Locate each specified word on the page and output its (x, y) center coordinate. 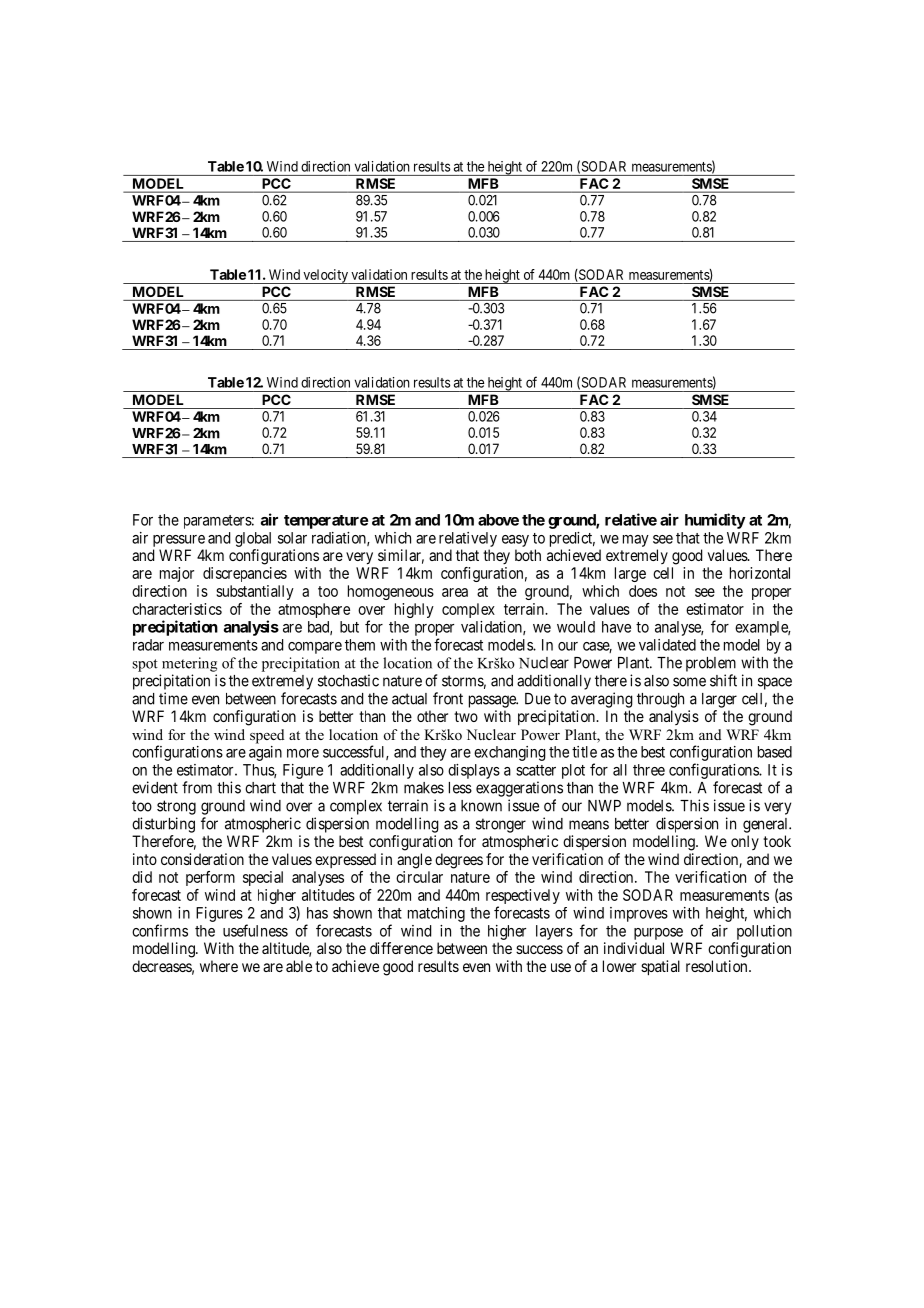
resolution (718, 966)
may (636, 541)
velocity (325, 276)
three (649, 770)
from (197, 787)
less (460, 788)
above (498, 520)
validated (667, 645)
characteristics (177, 609)
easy (515, 541)
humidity (715, 521)
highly (414, 610)
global (253, 539)
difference (401, 948)
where (219, 966)
